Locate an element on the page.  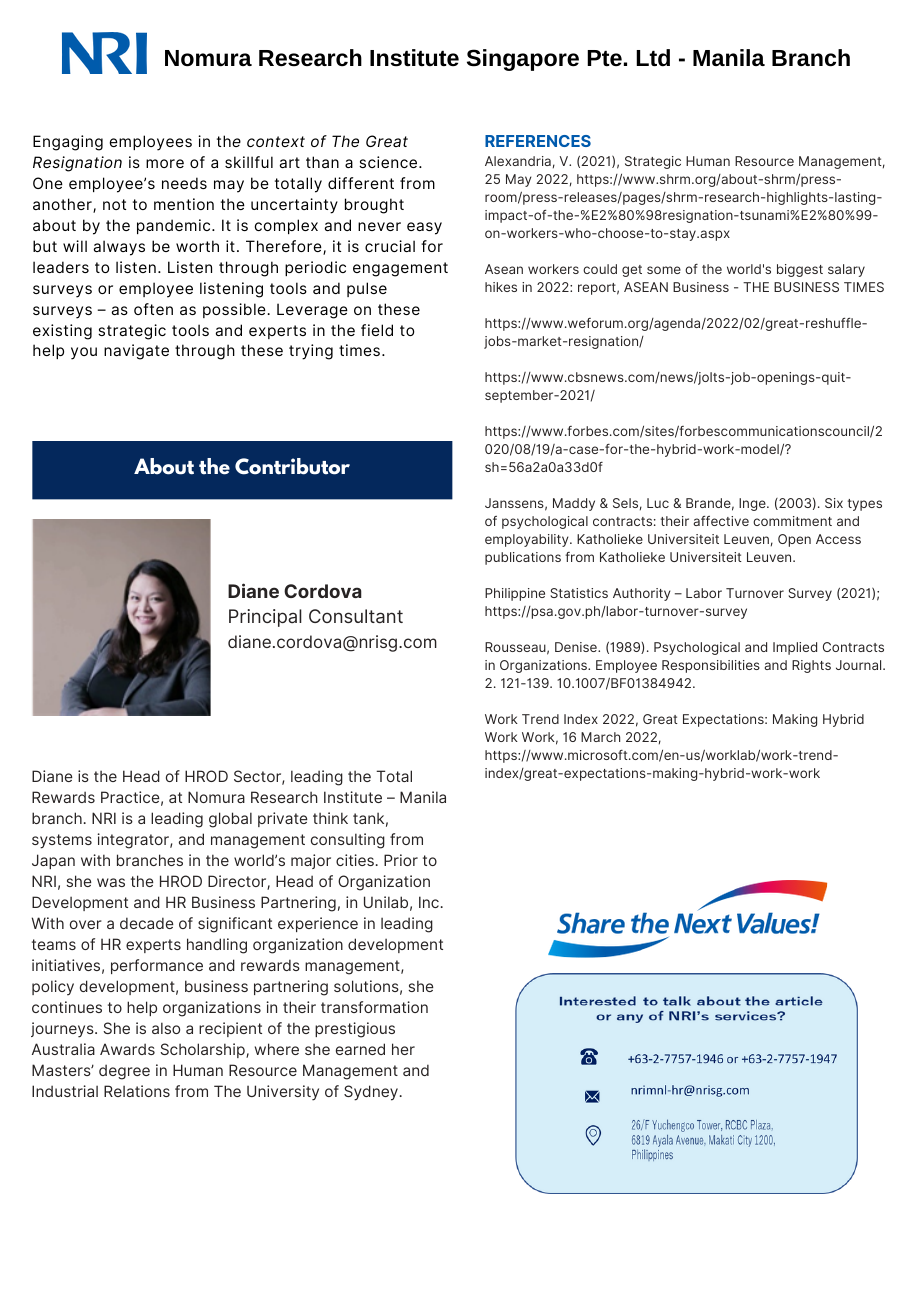
degree is located at coordinates (124, 1072).
